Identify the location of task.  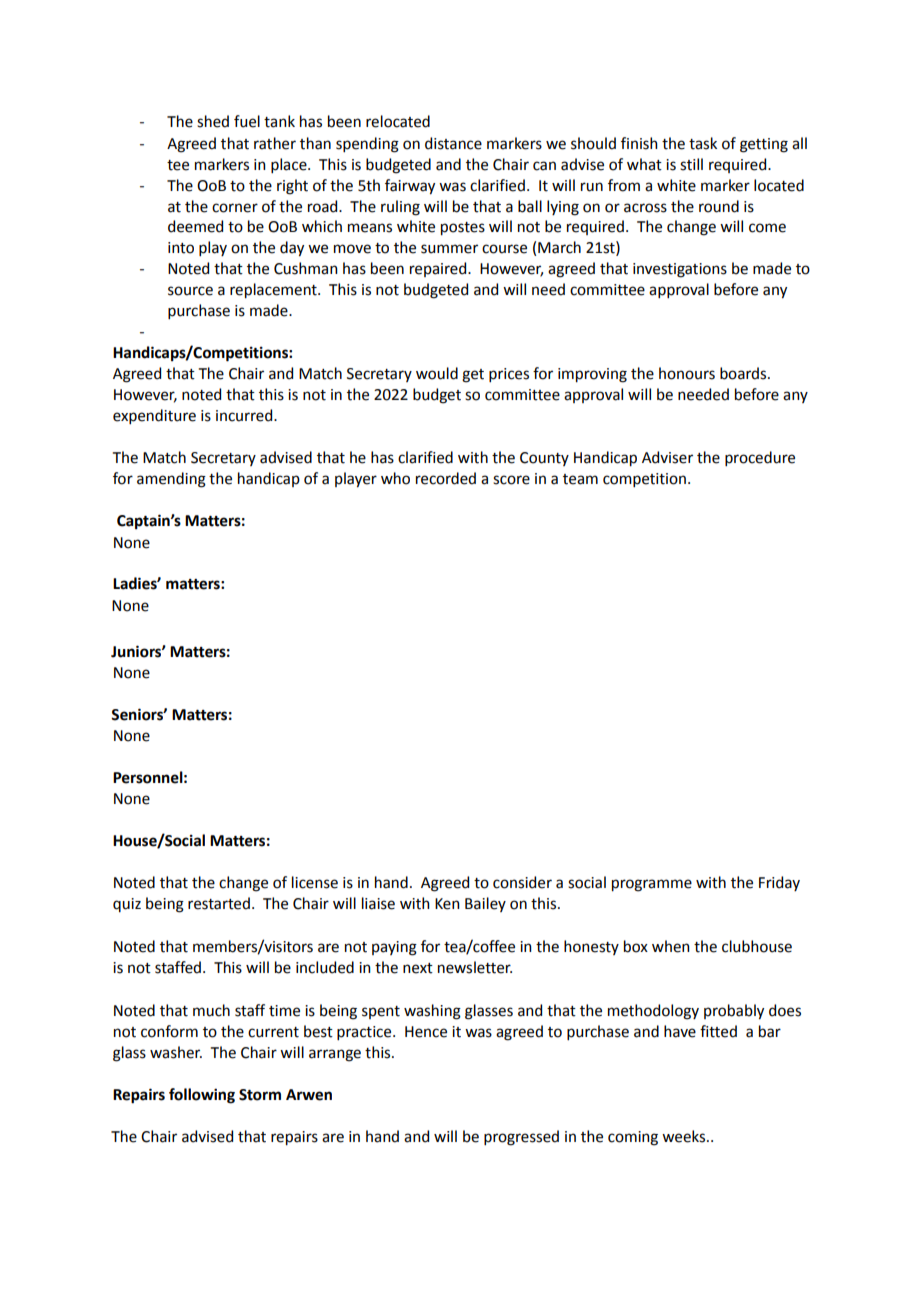
(703, 143).
